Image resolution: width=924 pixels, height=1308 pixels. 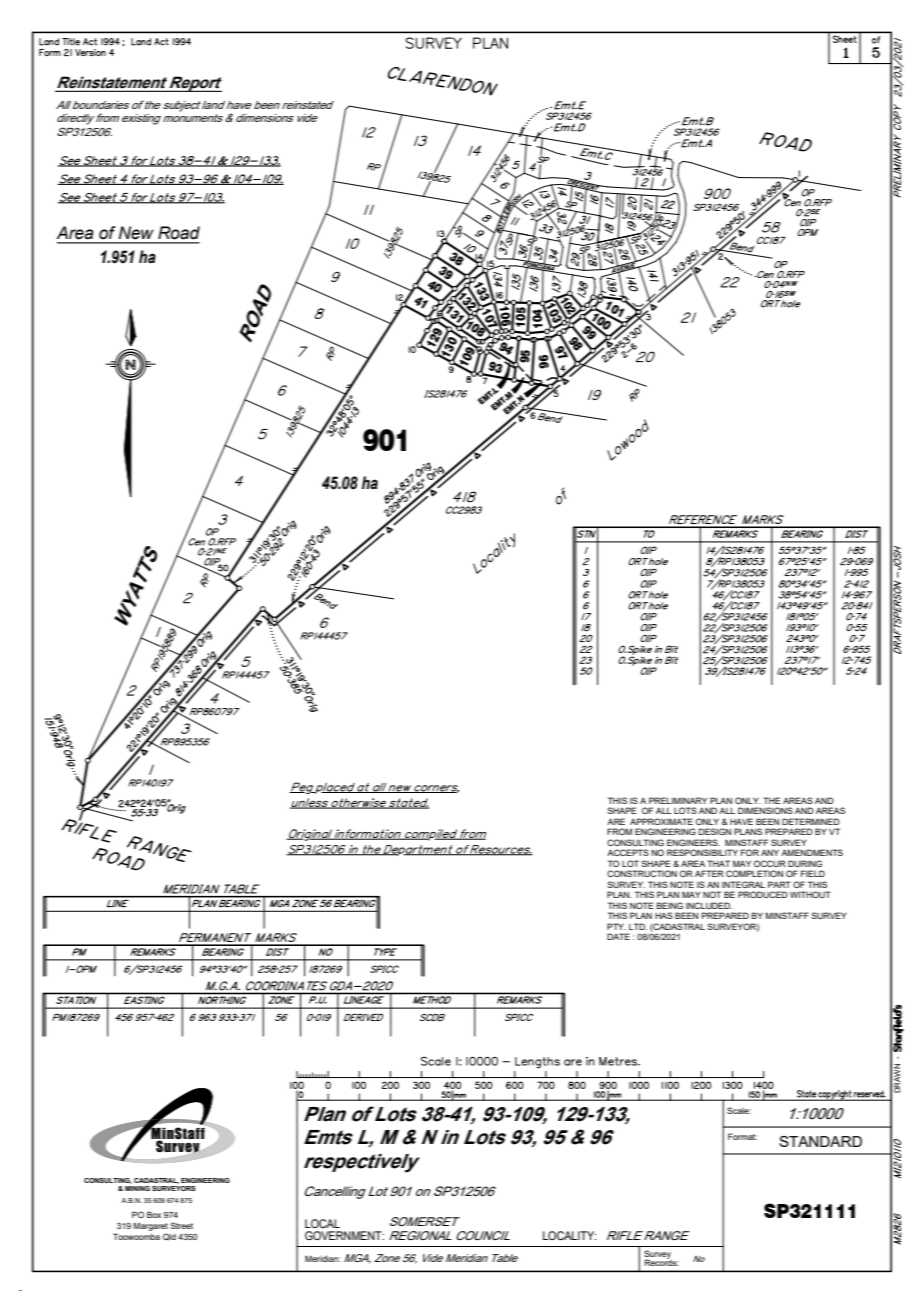 I want to click on RESPONSIBILITY, so click(x=702, y=852).
